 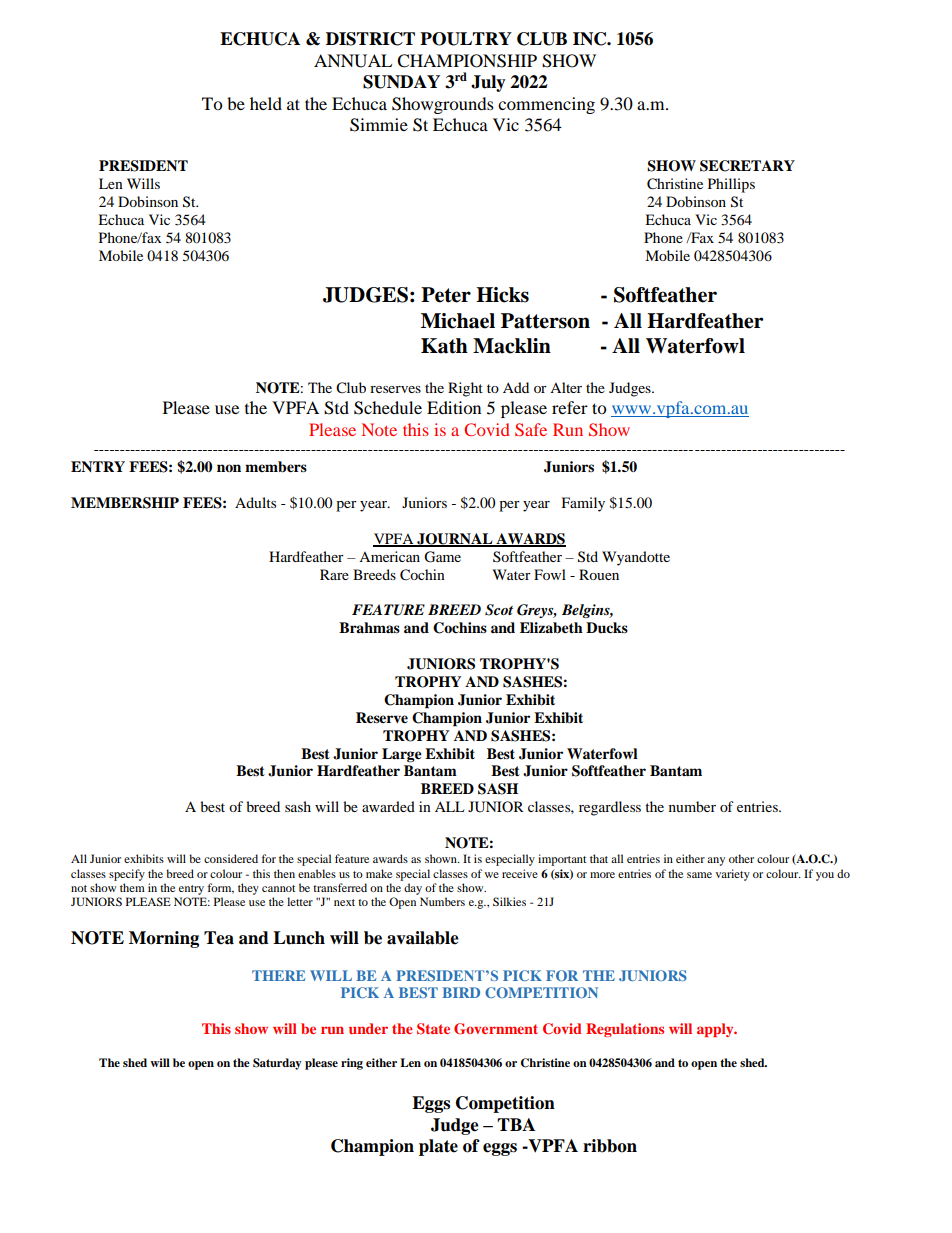 What do you see at coordinates (266, 103) in the screenshot?
I see `held` at bounding box center [266, 103].
